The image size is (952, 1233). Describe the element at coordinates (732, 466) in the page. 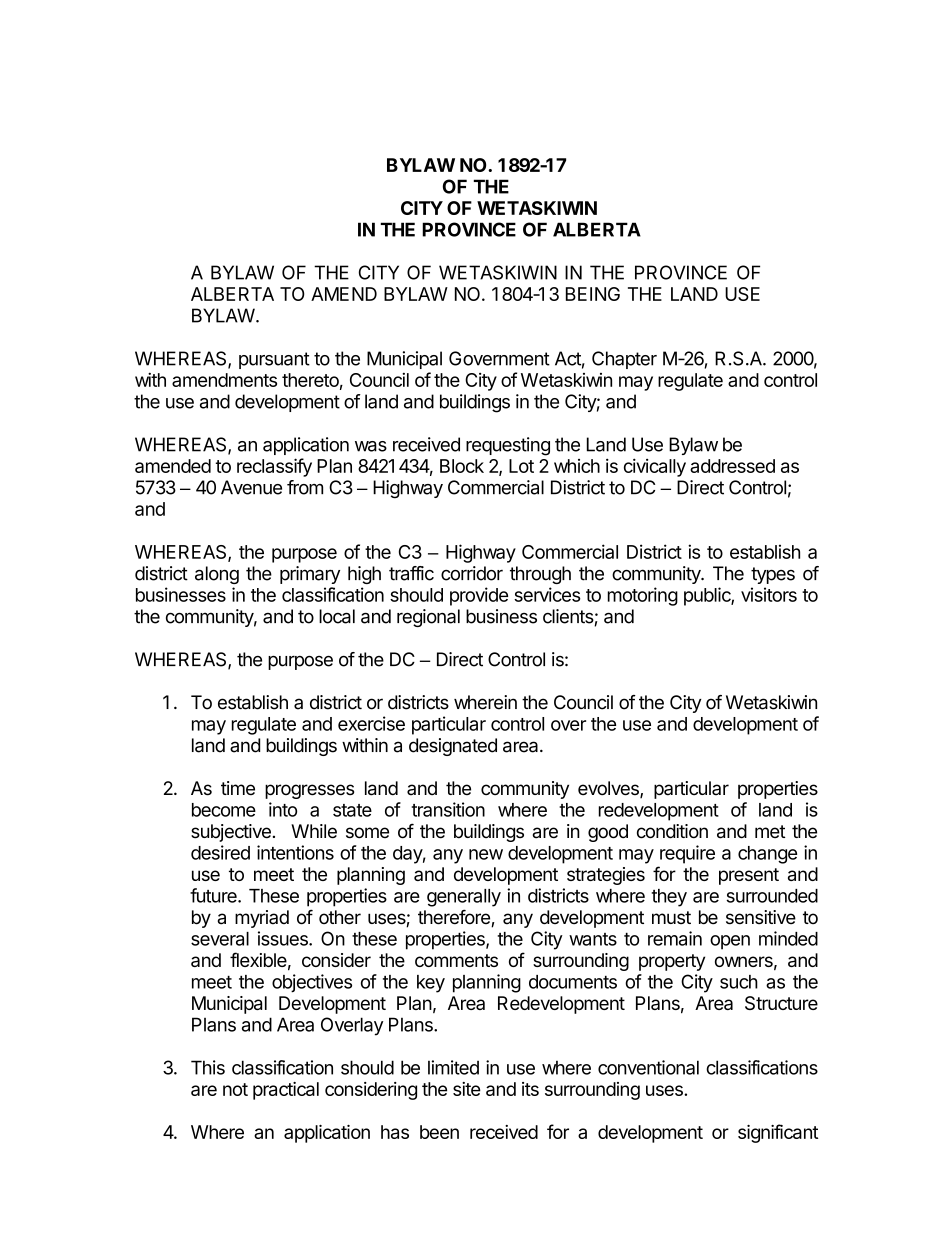

I see `addressed` at that location.
